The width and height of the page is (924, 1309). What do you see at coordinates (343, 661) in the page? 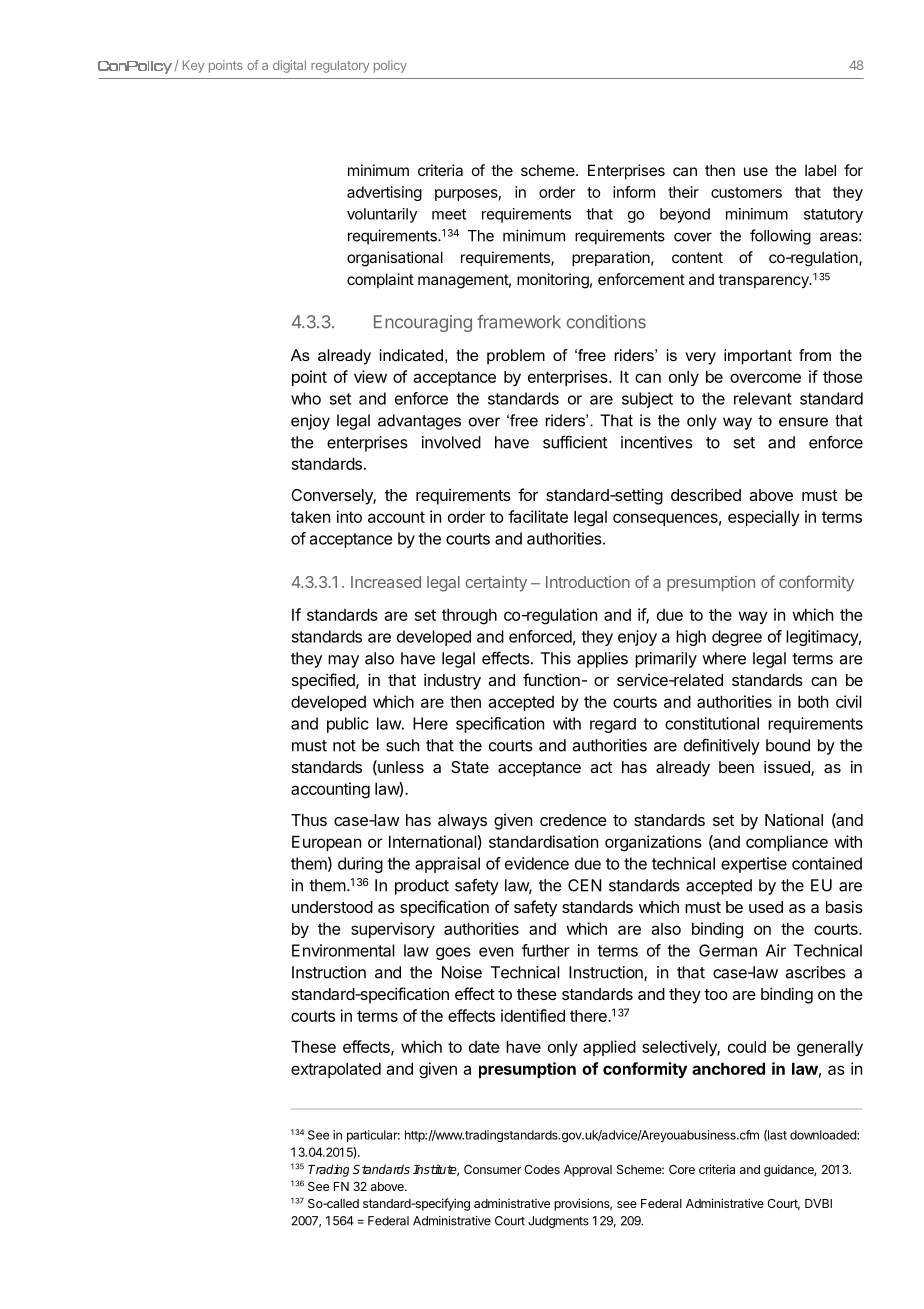
I see `may` at bounding box center [343, 661].
